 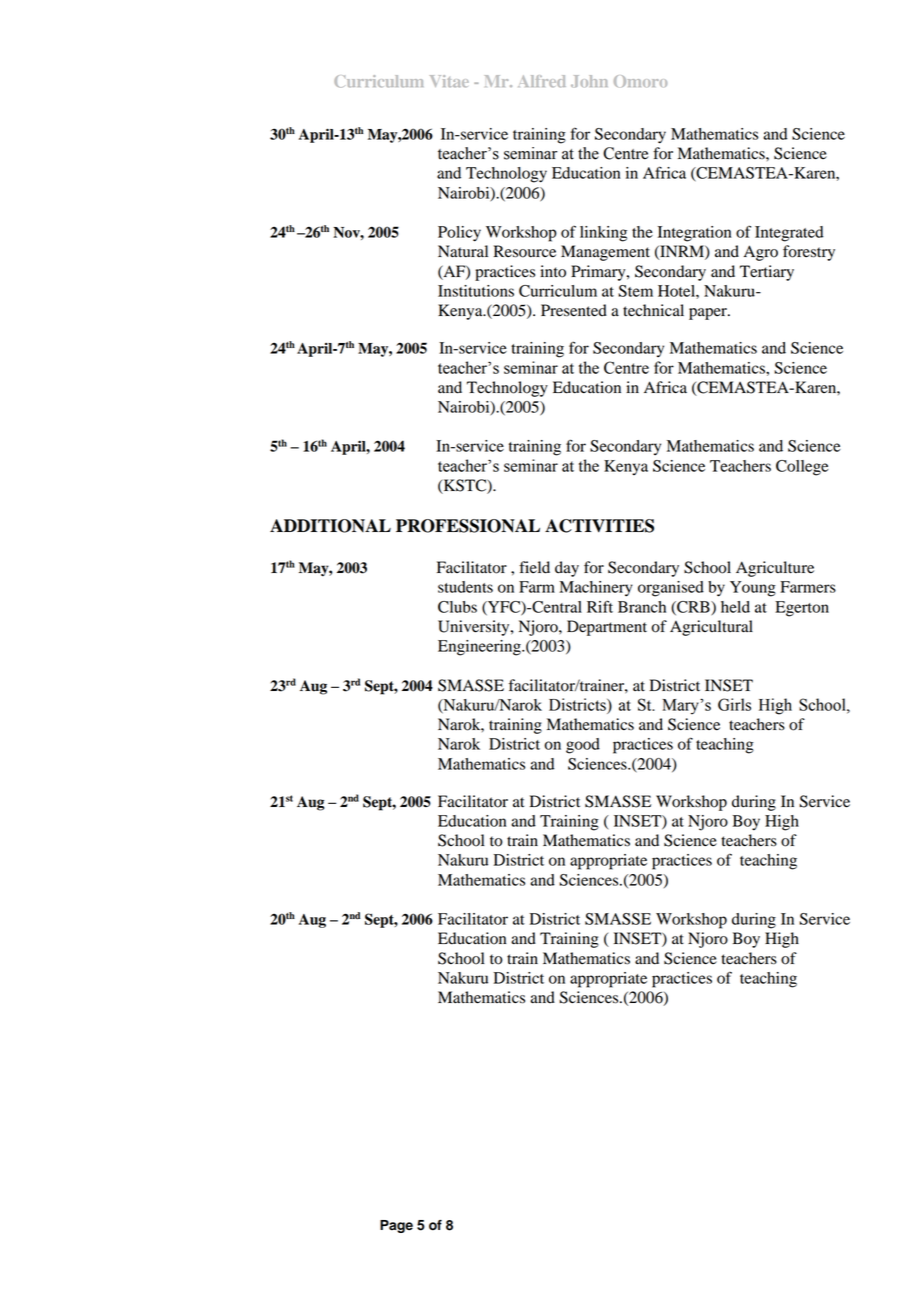 I want to click on Vitae, so click(x=449, y=81).
